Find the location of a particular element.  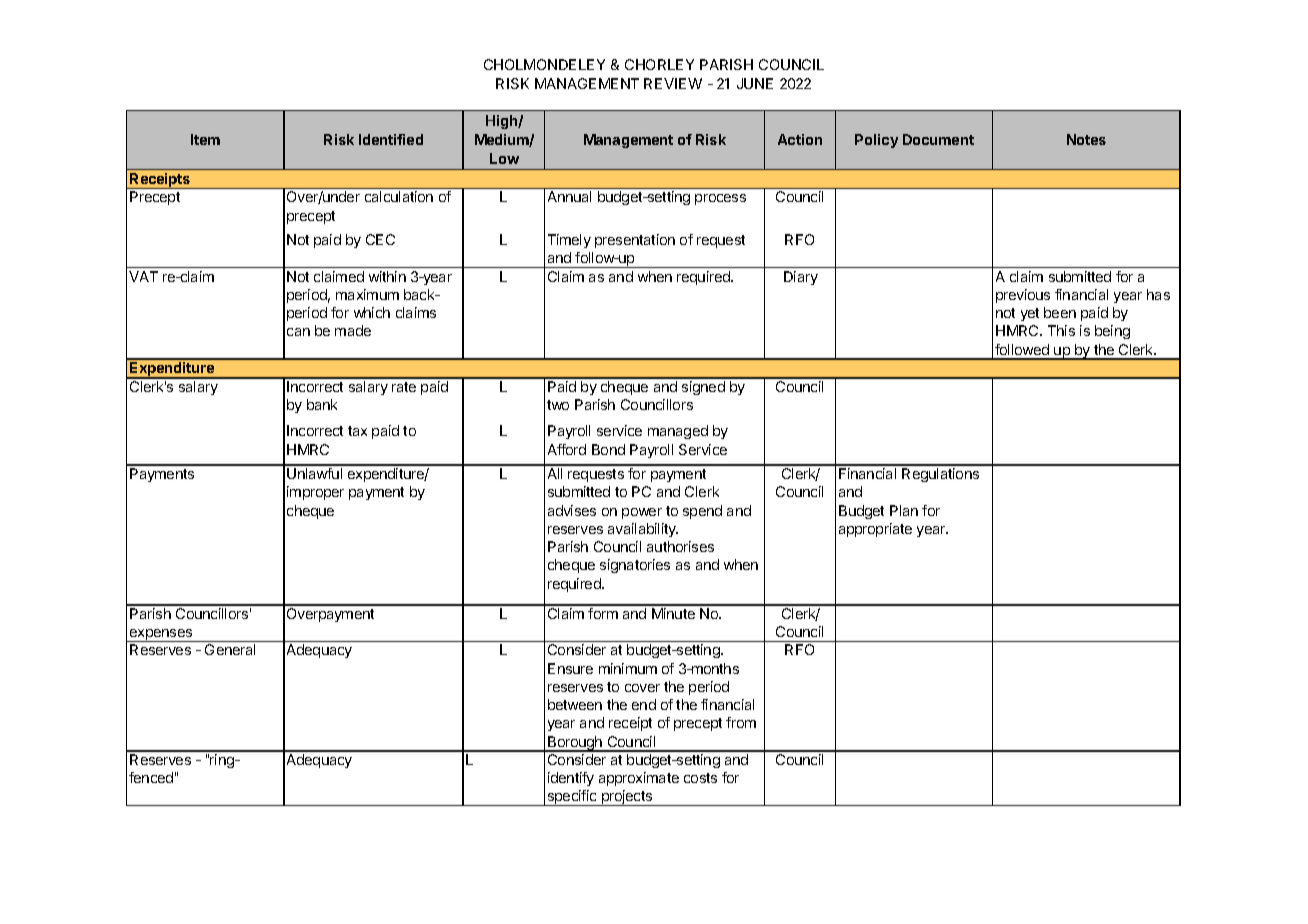

Item is located at coordinates (205, 139).
